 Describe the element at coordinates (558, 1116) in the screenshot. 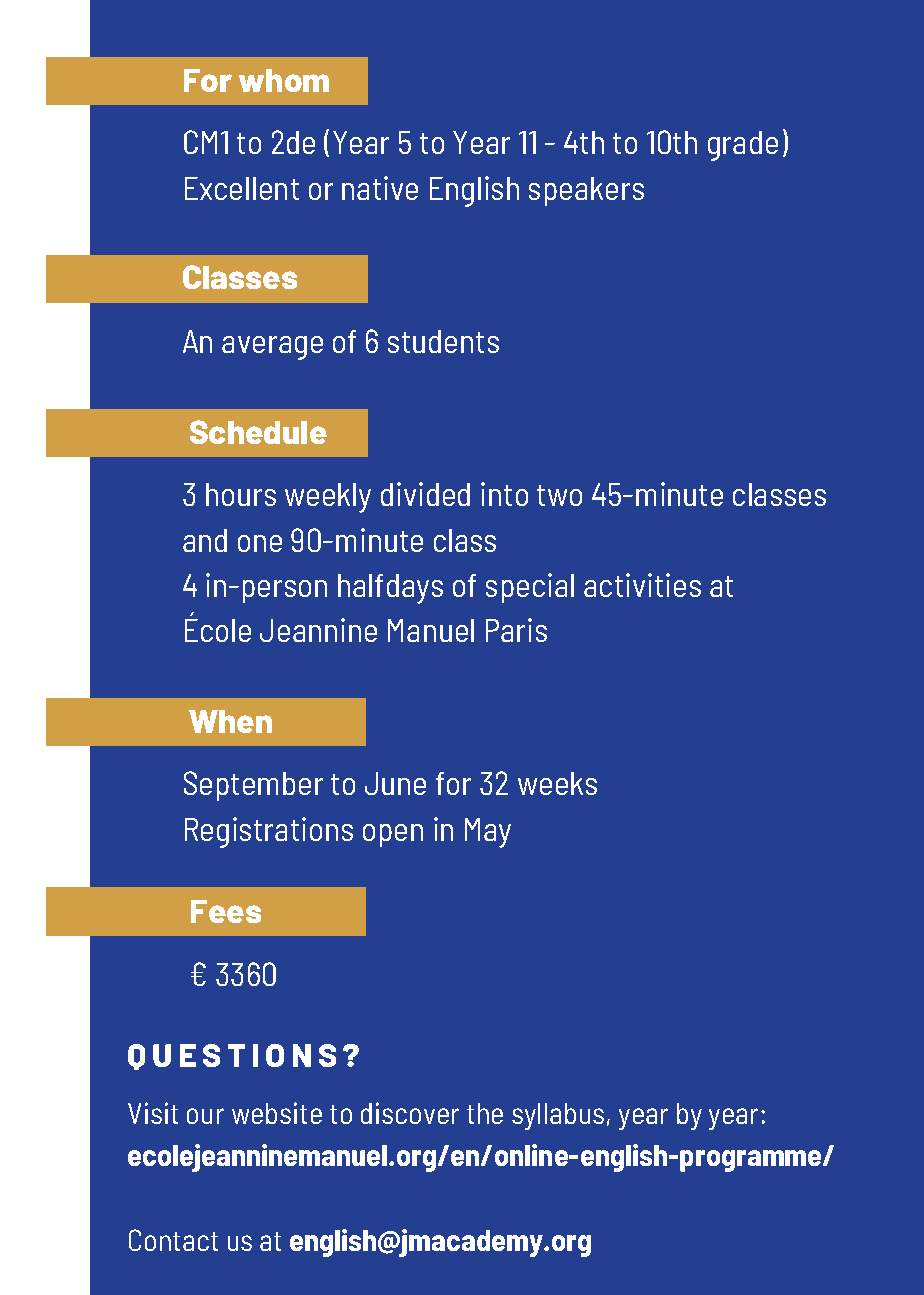

I see `syllabus` at that location.
